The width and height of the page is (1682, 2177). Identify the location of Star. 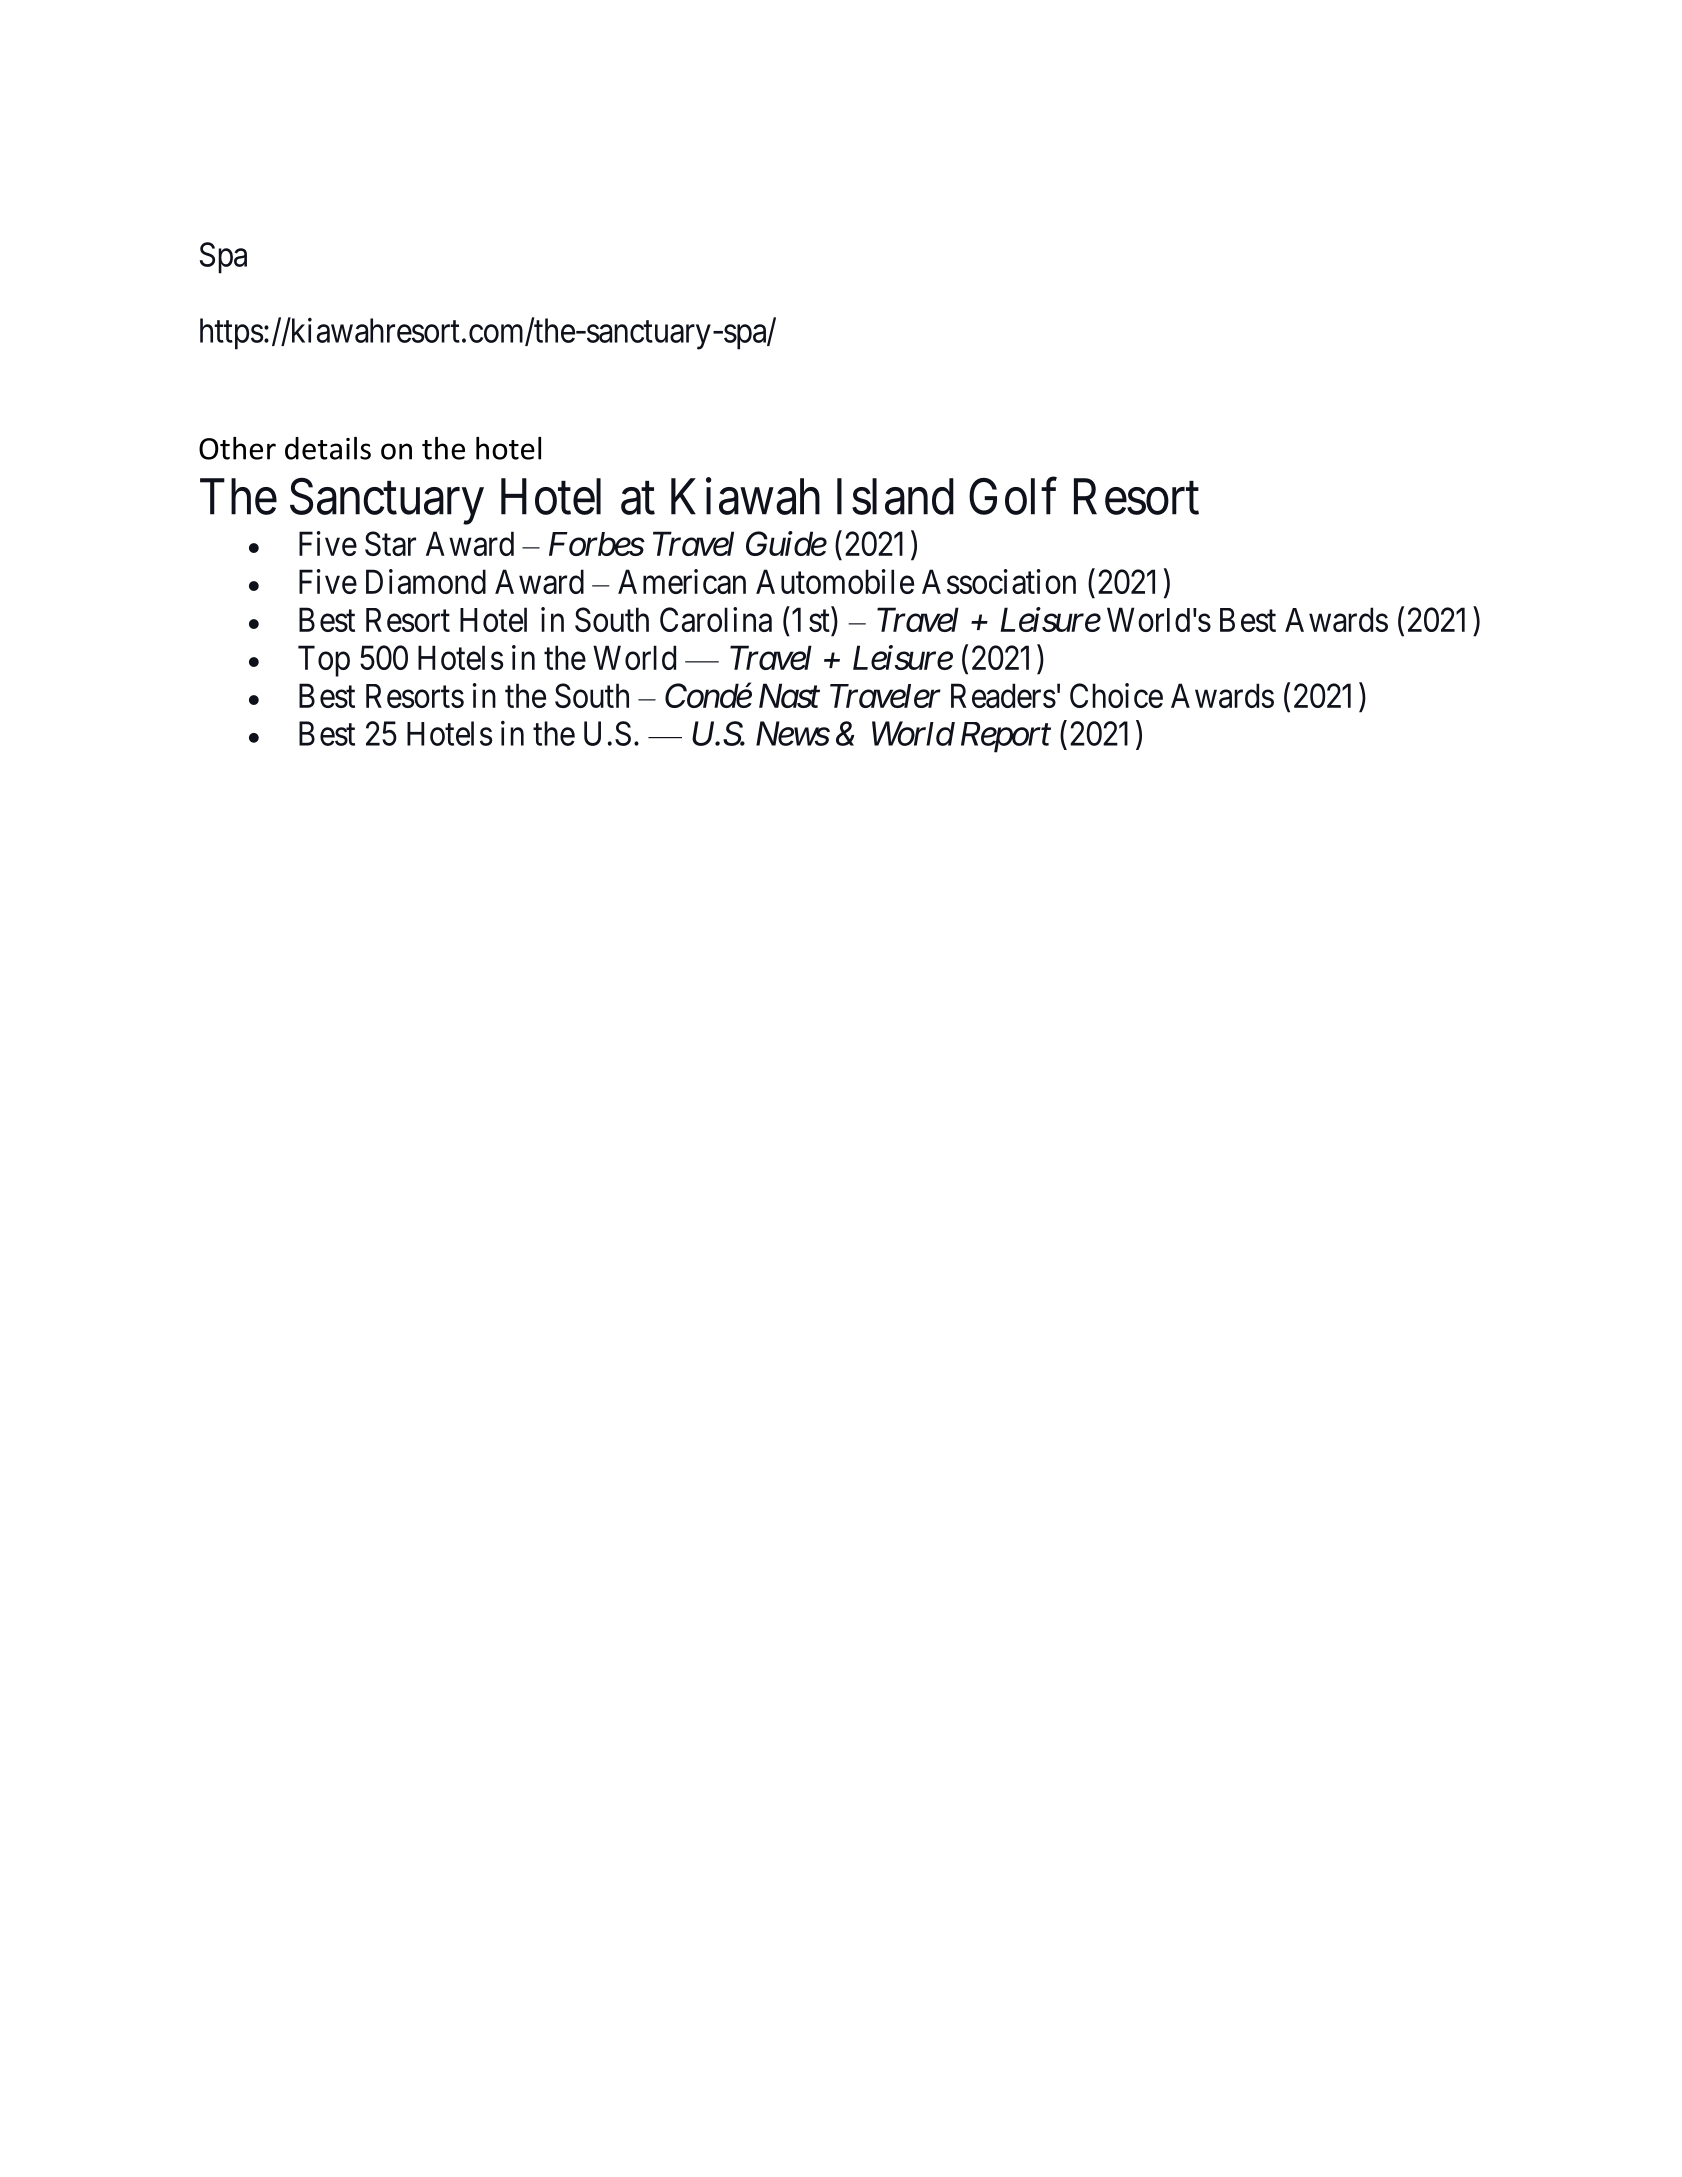
(390, 543).
